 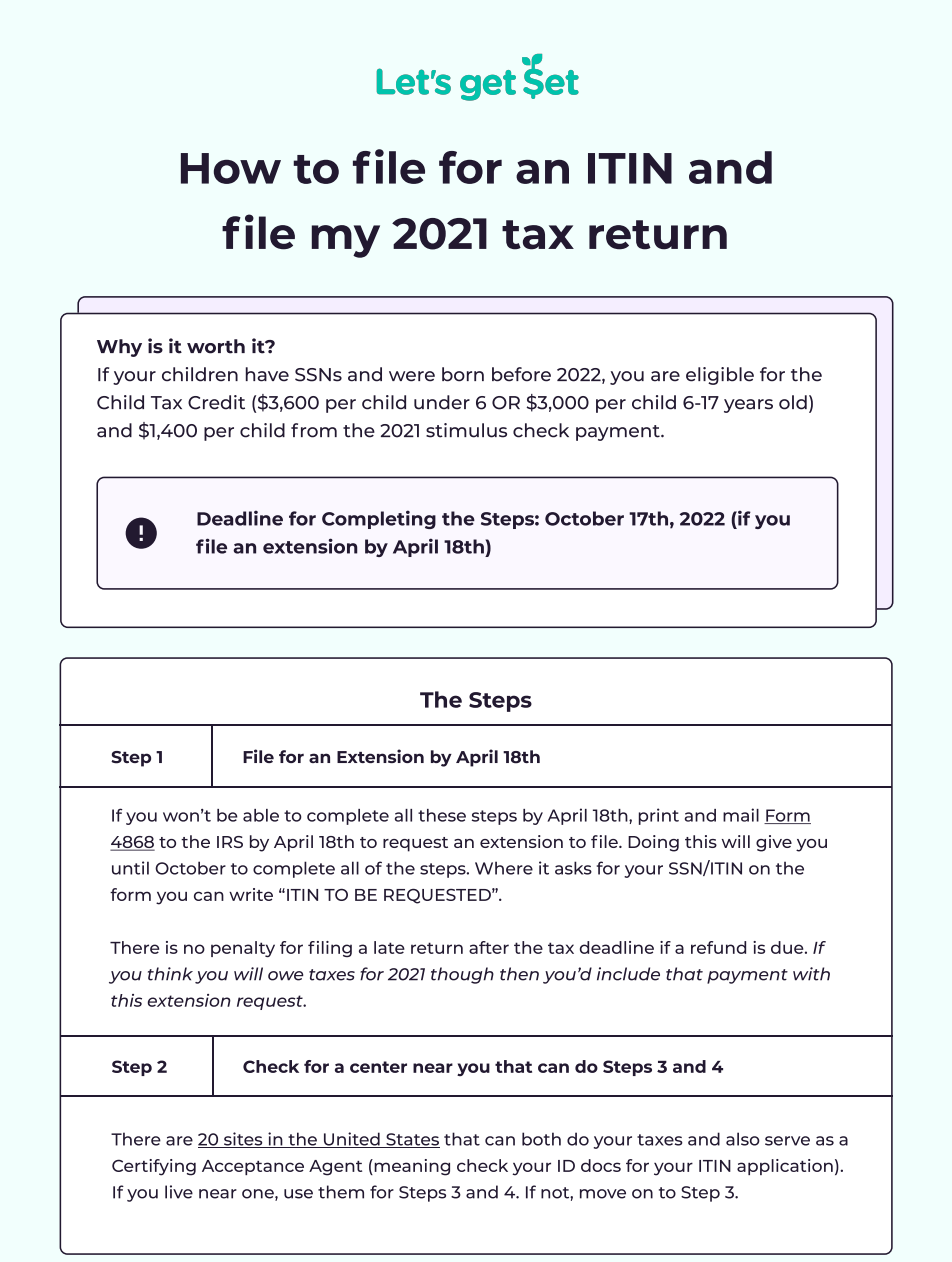 What do you see at coordinates (720, 376) in the image?
I see `eligible` at bounding box center [720, 376].
